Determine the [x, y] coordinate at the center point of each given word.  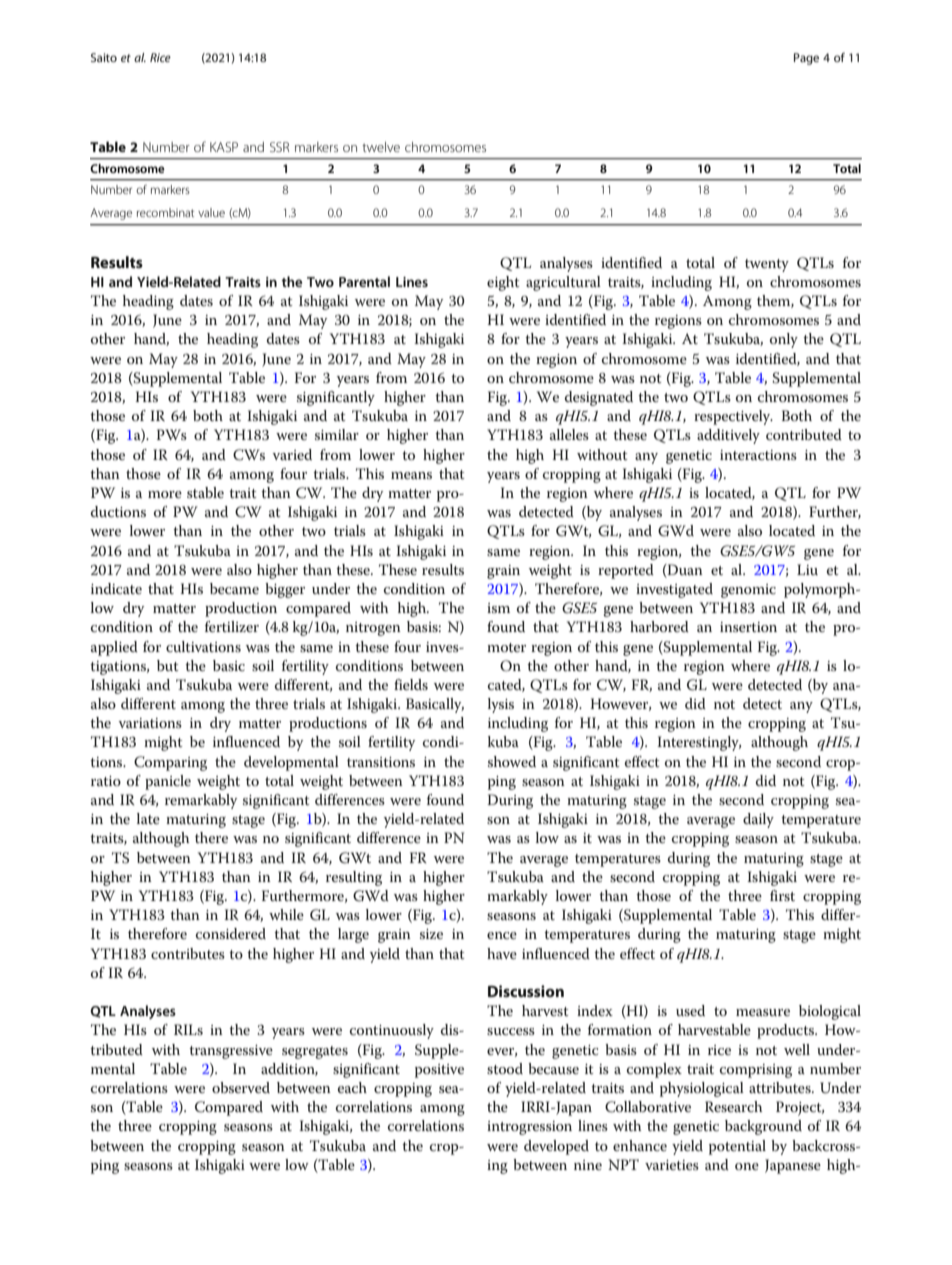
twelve [381, 147]
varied [292, 454]
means [411, 475]
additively [728, 436]
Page [806, 59]
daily [758, 820]
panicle [168, 782]
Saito [104, 57]
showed [512, 761]
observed [241, 1087]
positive [439, 1071]
